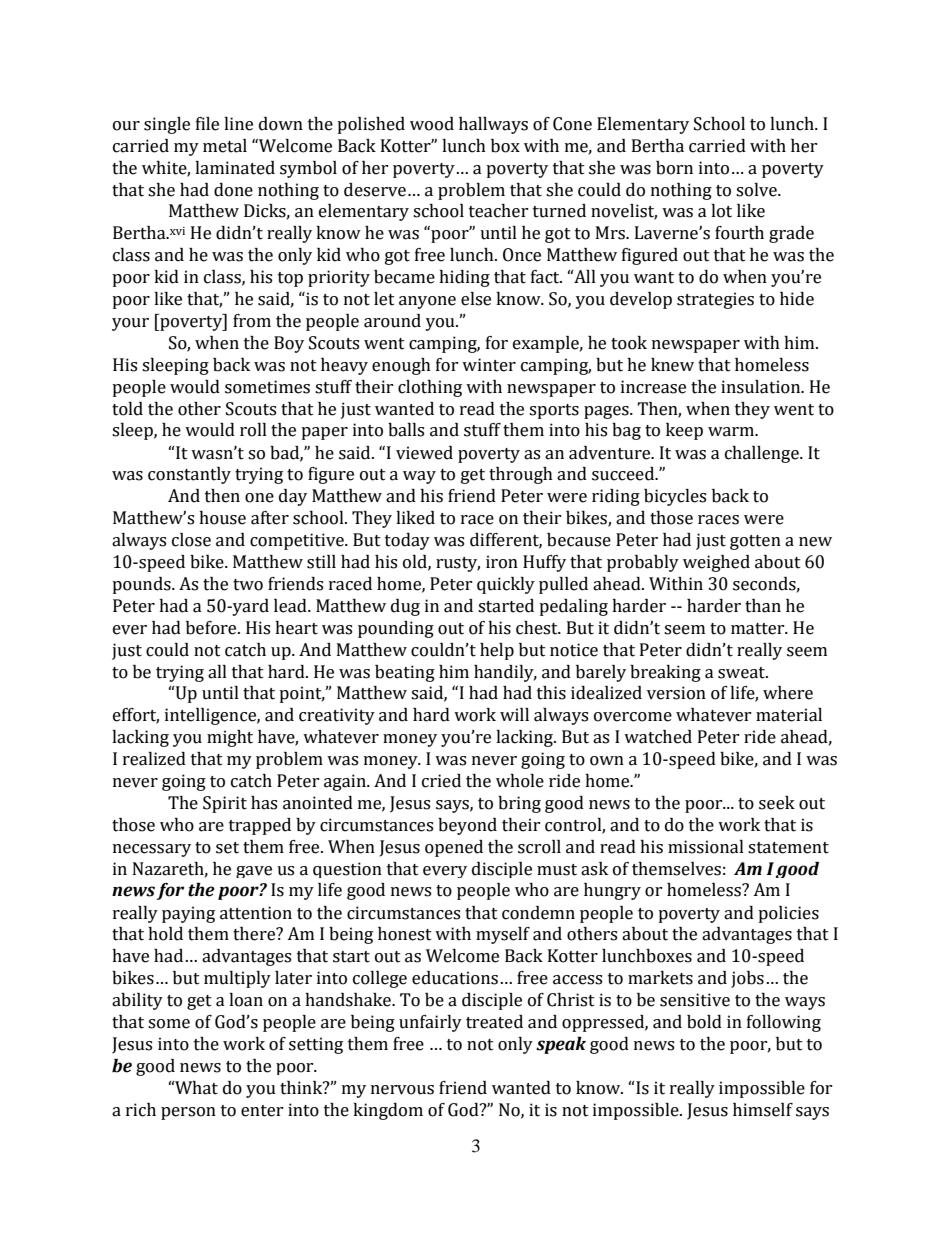 The height and width of the page is (1233, 952). I want to click on before, so click(212, 628).
